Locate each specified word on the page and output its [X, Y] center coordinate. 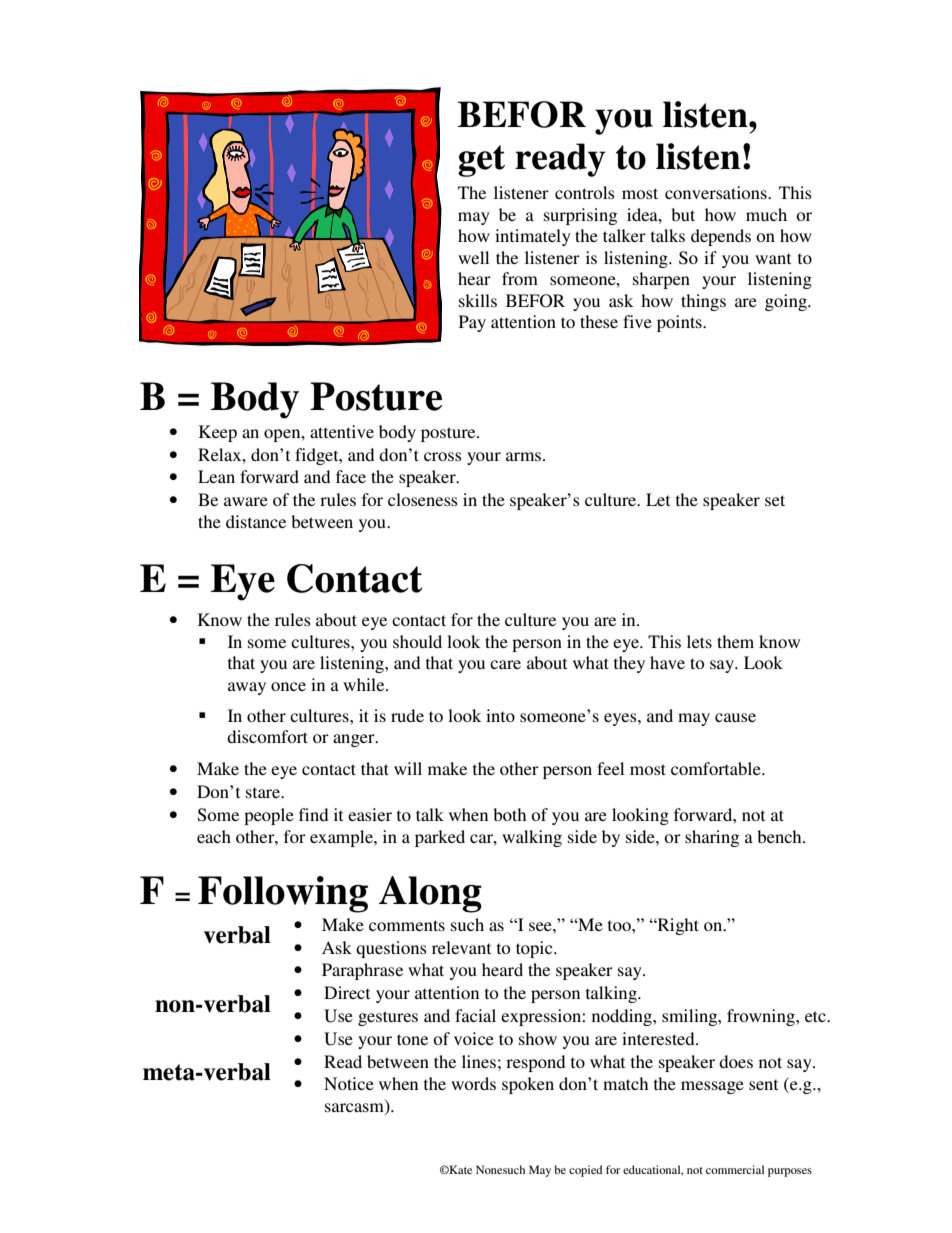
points [680, 323]
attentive [342, 431]
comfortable [717, 768]
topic [535, 949]
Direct [347, 992]
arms [525, 456]
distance [256, 521]
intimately [533, 237]
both [509, 814]
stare [264, 792]
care [505, 664]
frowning [762, 1017]
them [735, 641]
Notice [349, 1083]
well [473, 257]
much [766, 214]
